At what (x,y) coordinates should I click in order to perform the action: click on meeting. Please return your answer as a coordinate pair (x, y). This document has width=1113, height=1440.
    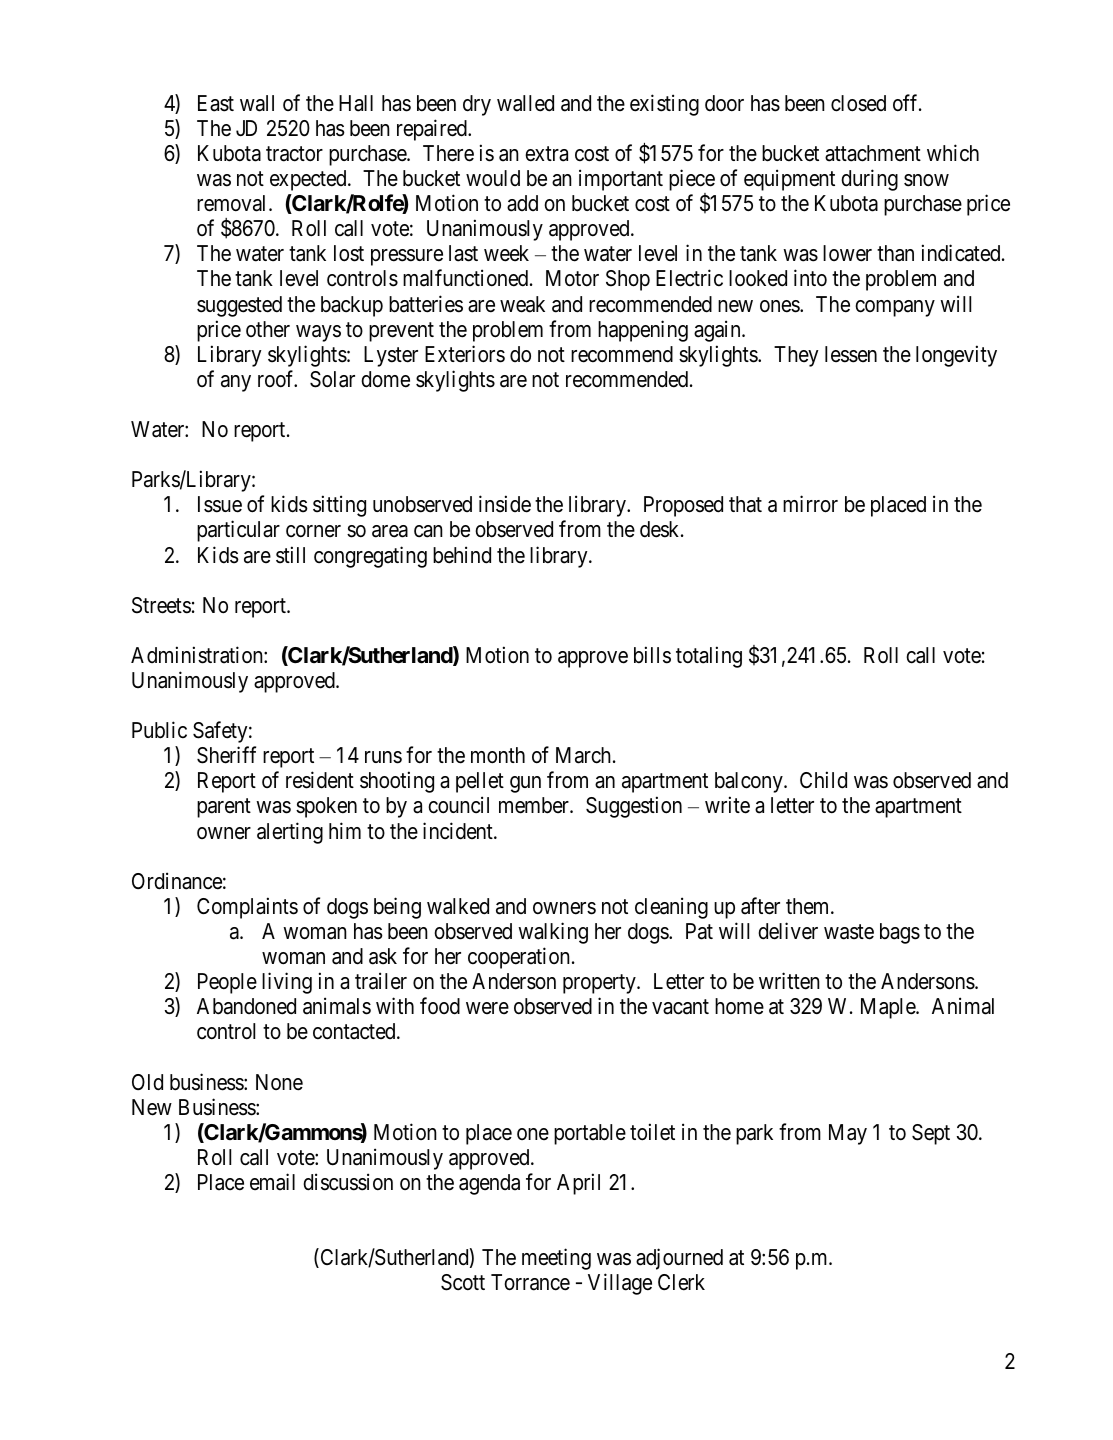
    Looking at the image, I should click on (556, 1259).
